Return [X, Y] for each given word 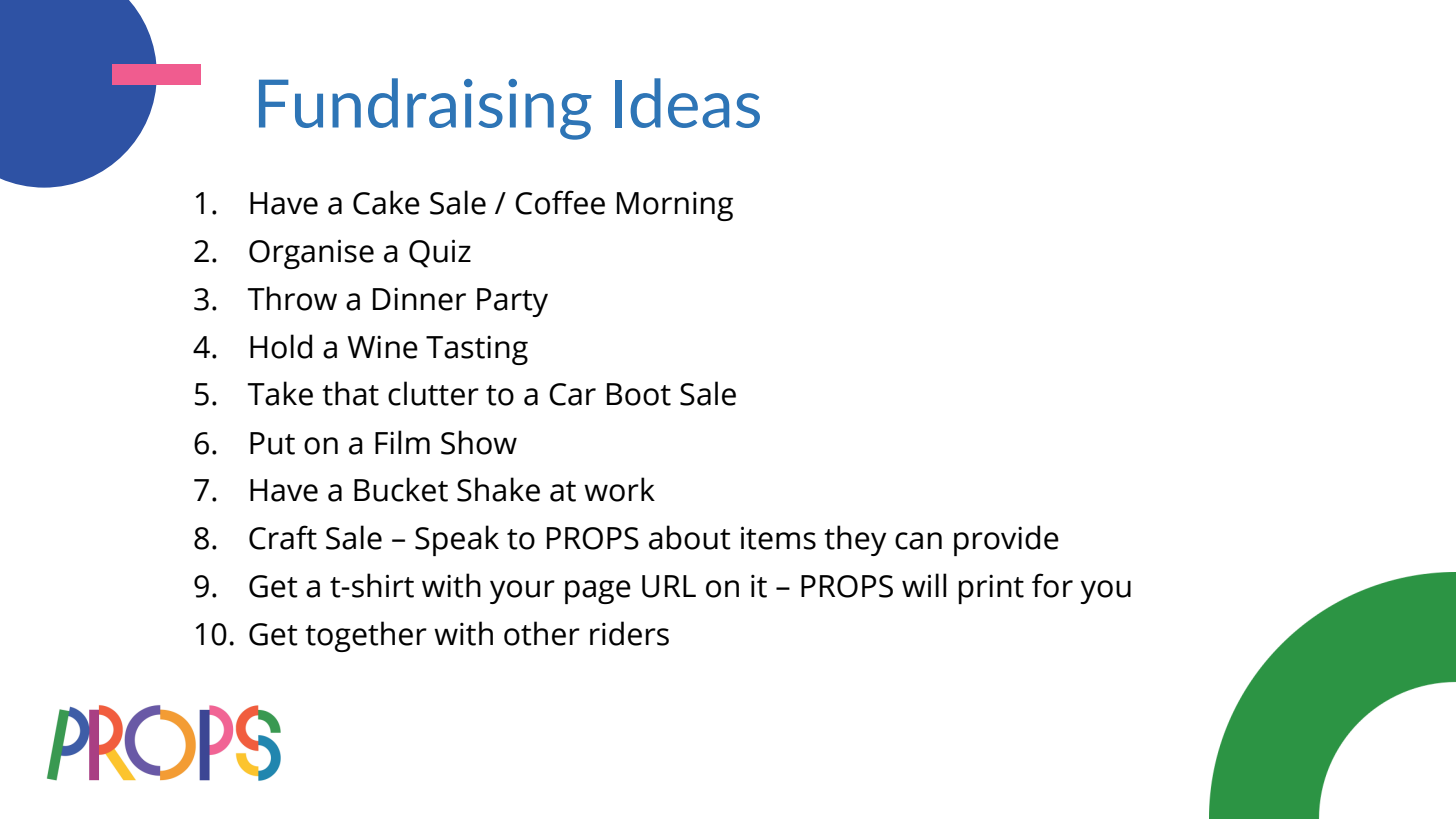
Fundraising [425, 109]
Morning [675, 206]
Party [512, 302]
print [991, 589]
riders [629, 633]
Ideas [687, 103]
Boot [639, 394]
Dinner [419, 299]
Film [402, 442]
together [366, 636]
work [619, 489]
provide [1006, 540]
